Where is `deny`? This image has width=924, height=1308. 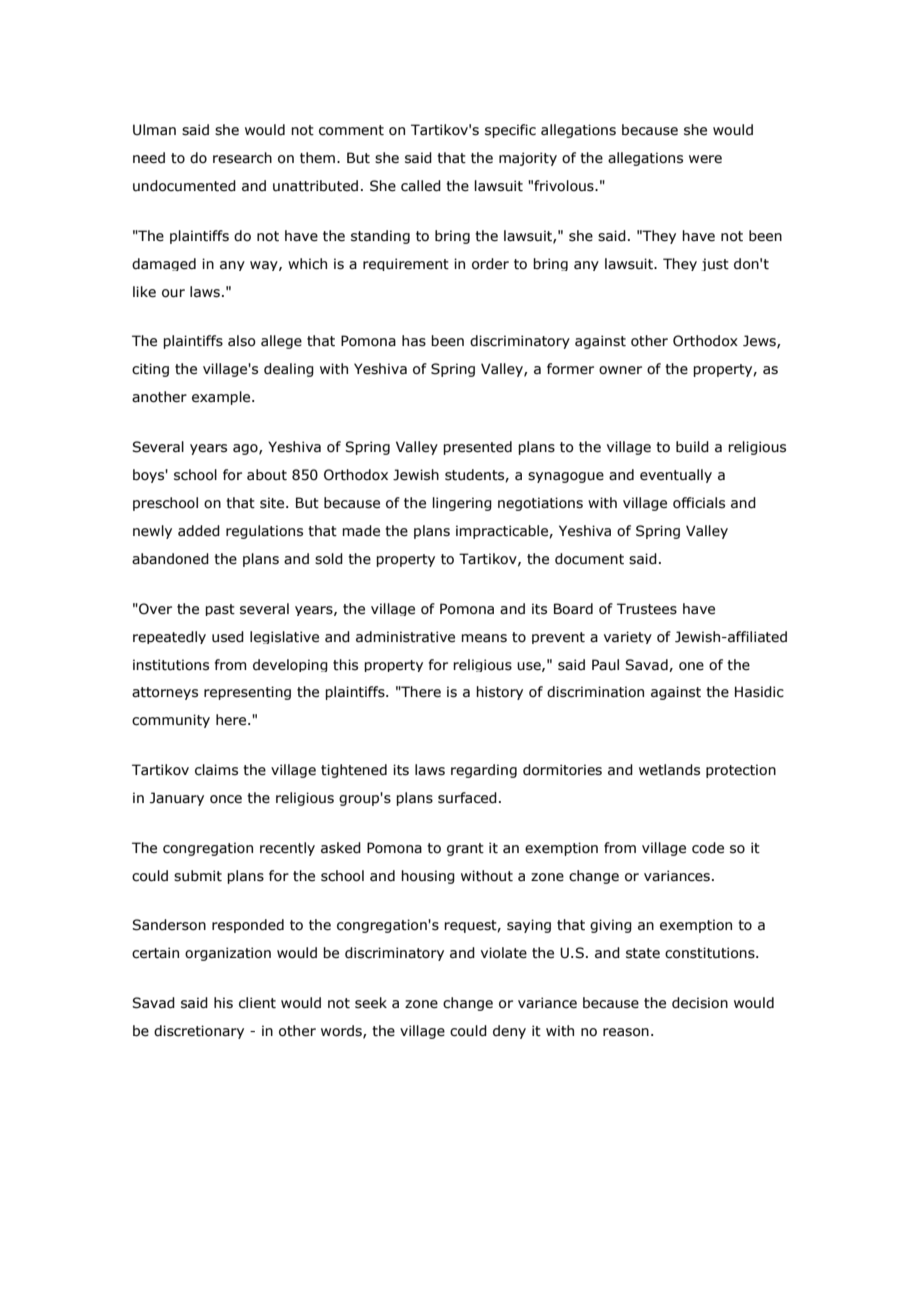 deny is located at coordinates (509, 1032).
